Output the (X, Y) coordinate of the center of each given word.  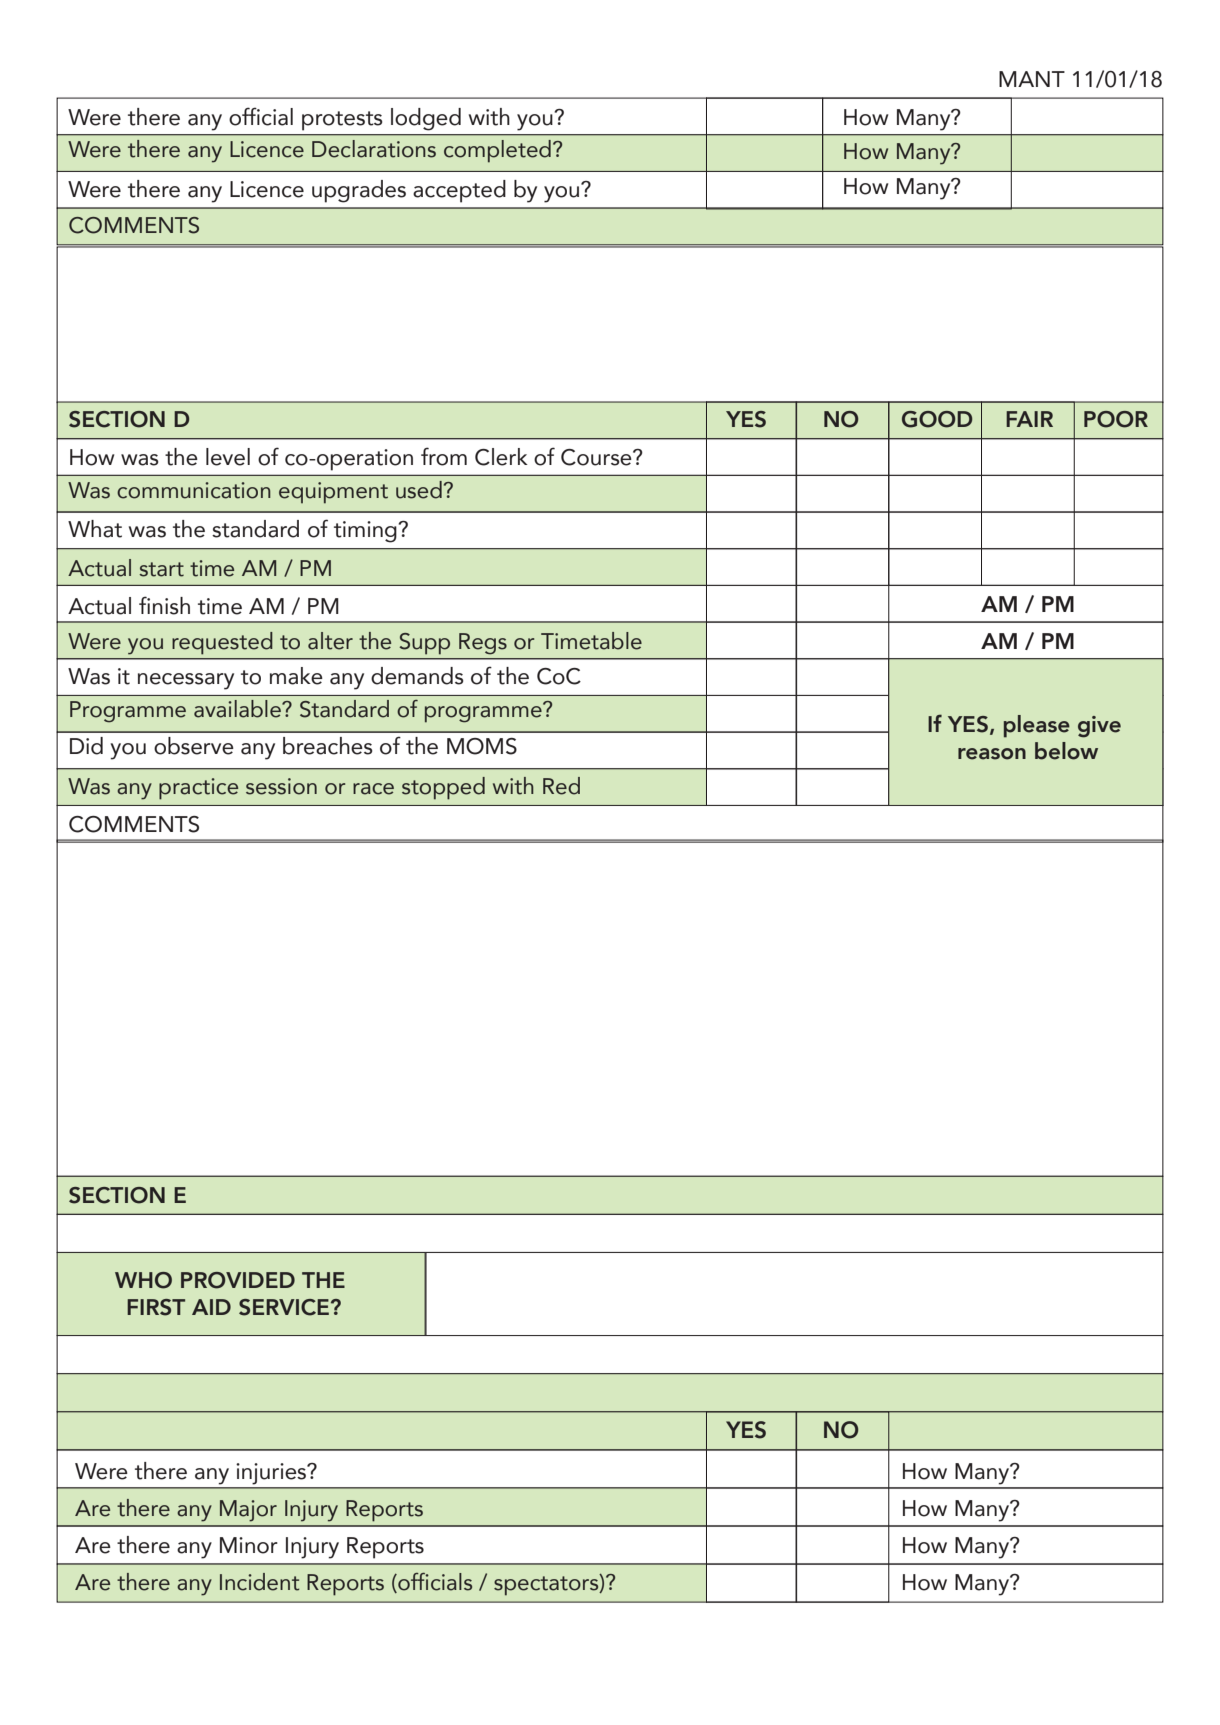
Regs (483, 644)
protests (342, 121)
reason (992, 754)
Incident (259, 1582)
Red (561, 786)
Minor (249, 1545)
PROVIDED (238, 1280)
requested (222, 643)
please (1037, 726)
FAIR (1029, 419)
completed (497, 151)
